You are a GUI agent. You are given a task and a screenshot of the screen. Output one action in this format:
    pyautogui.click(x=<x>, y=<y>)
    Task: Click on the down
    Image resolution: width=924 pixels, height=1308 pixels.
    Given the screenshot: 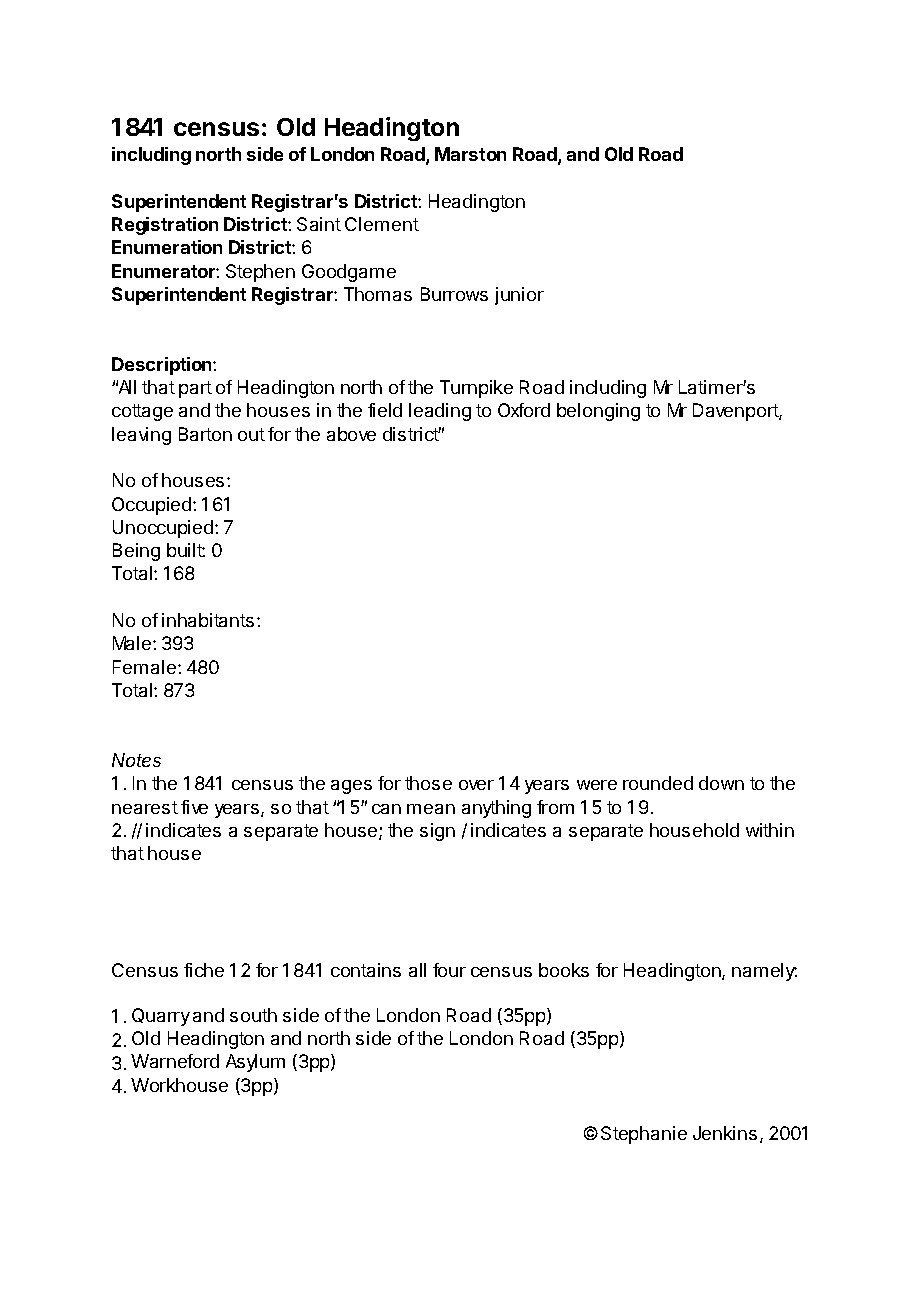 What is the action you would take?
    pyautogui.click(x=721, y=783)
